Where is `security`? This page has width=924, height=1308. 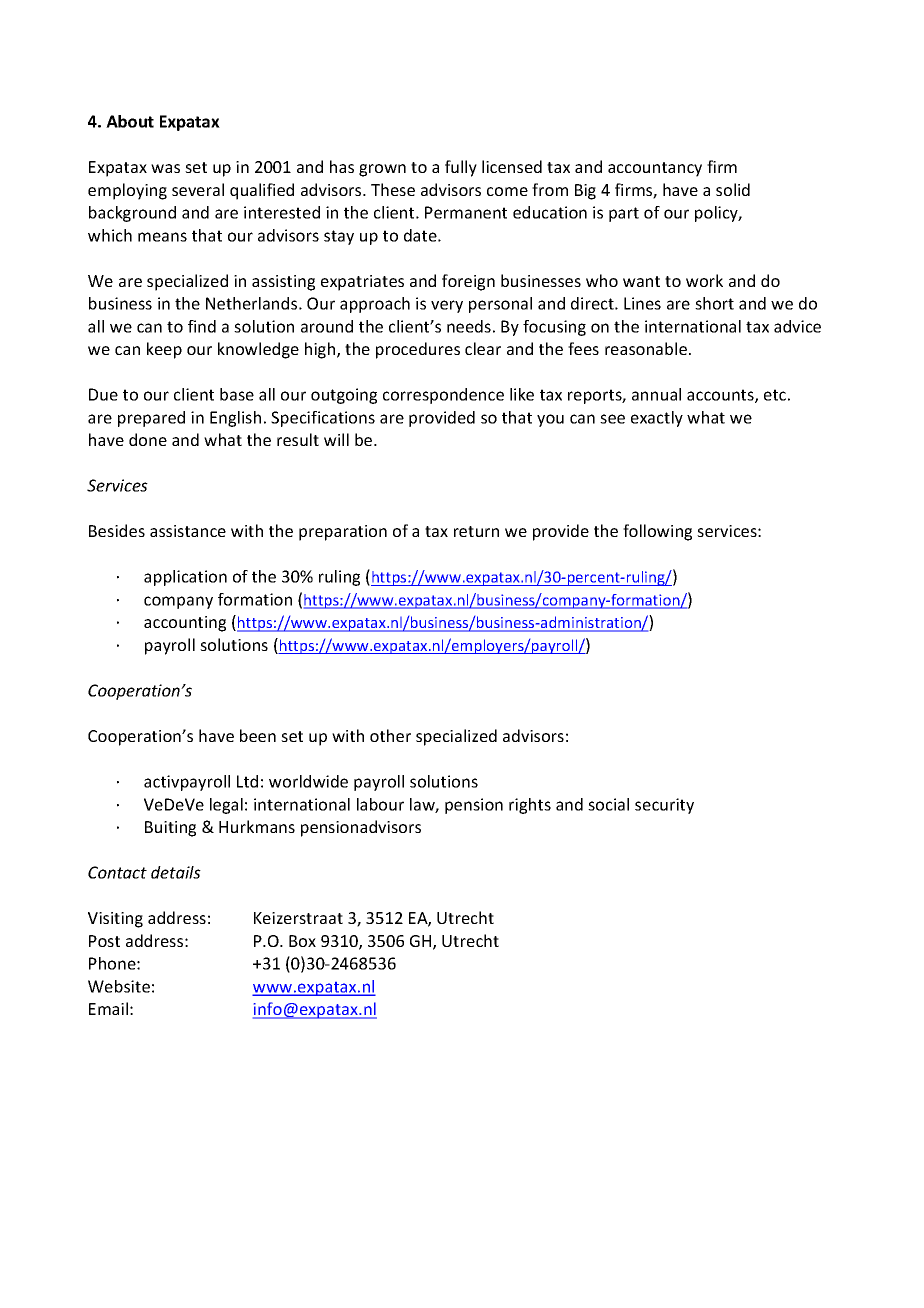 security is located at coordinates (664, 806).
